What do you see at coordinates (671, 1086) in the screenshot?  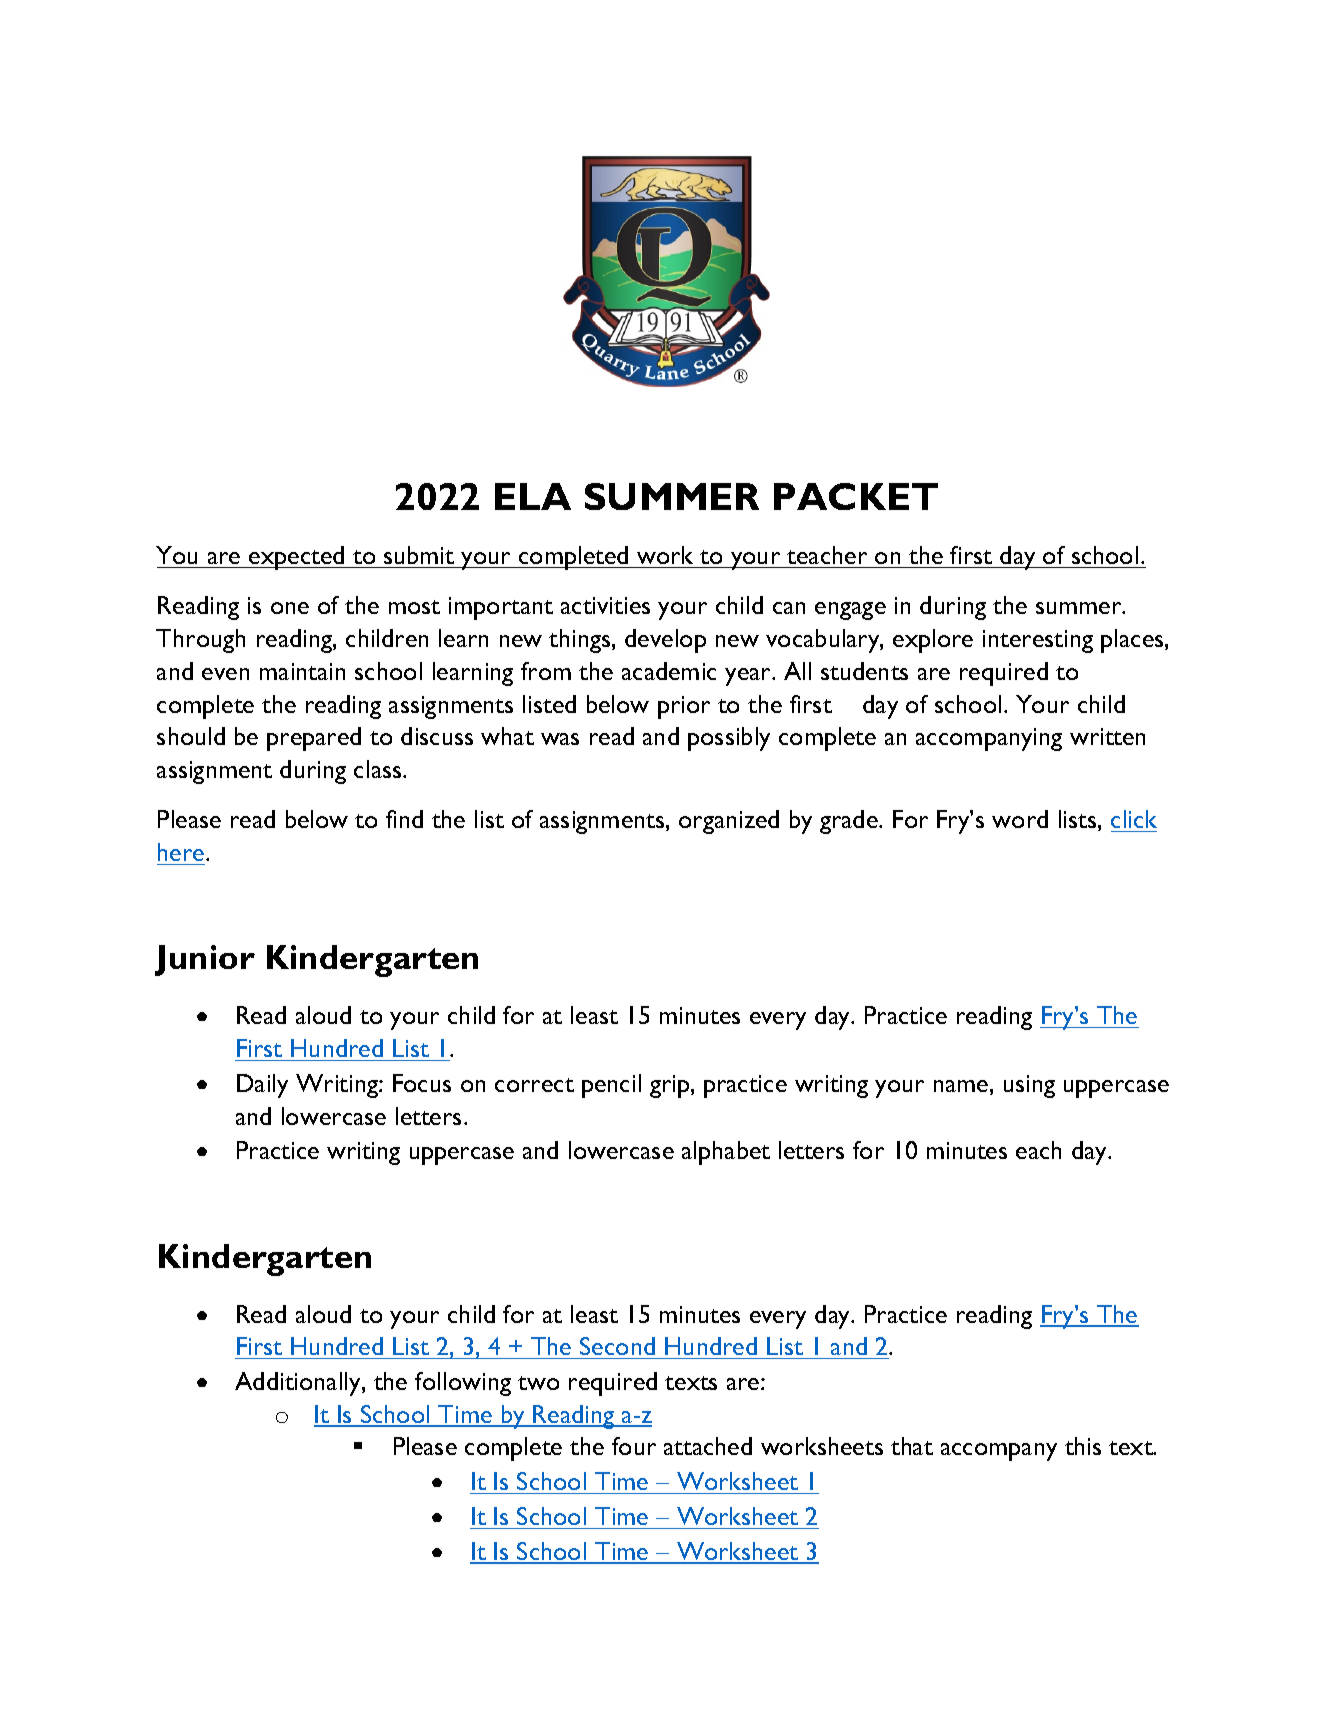 I see `grip` at bounding box center [671, 1086].
